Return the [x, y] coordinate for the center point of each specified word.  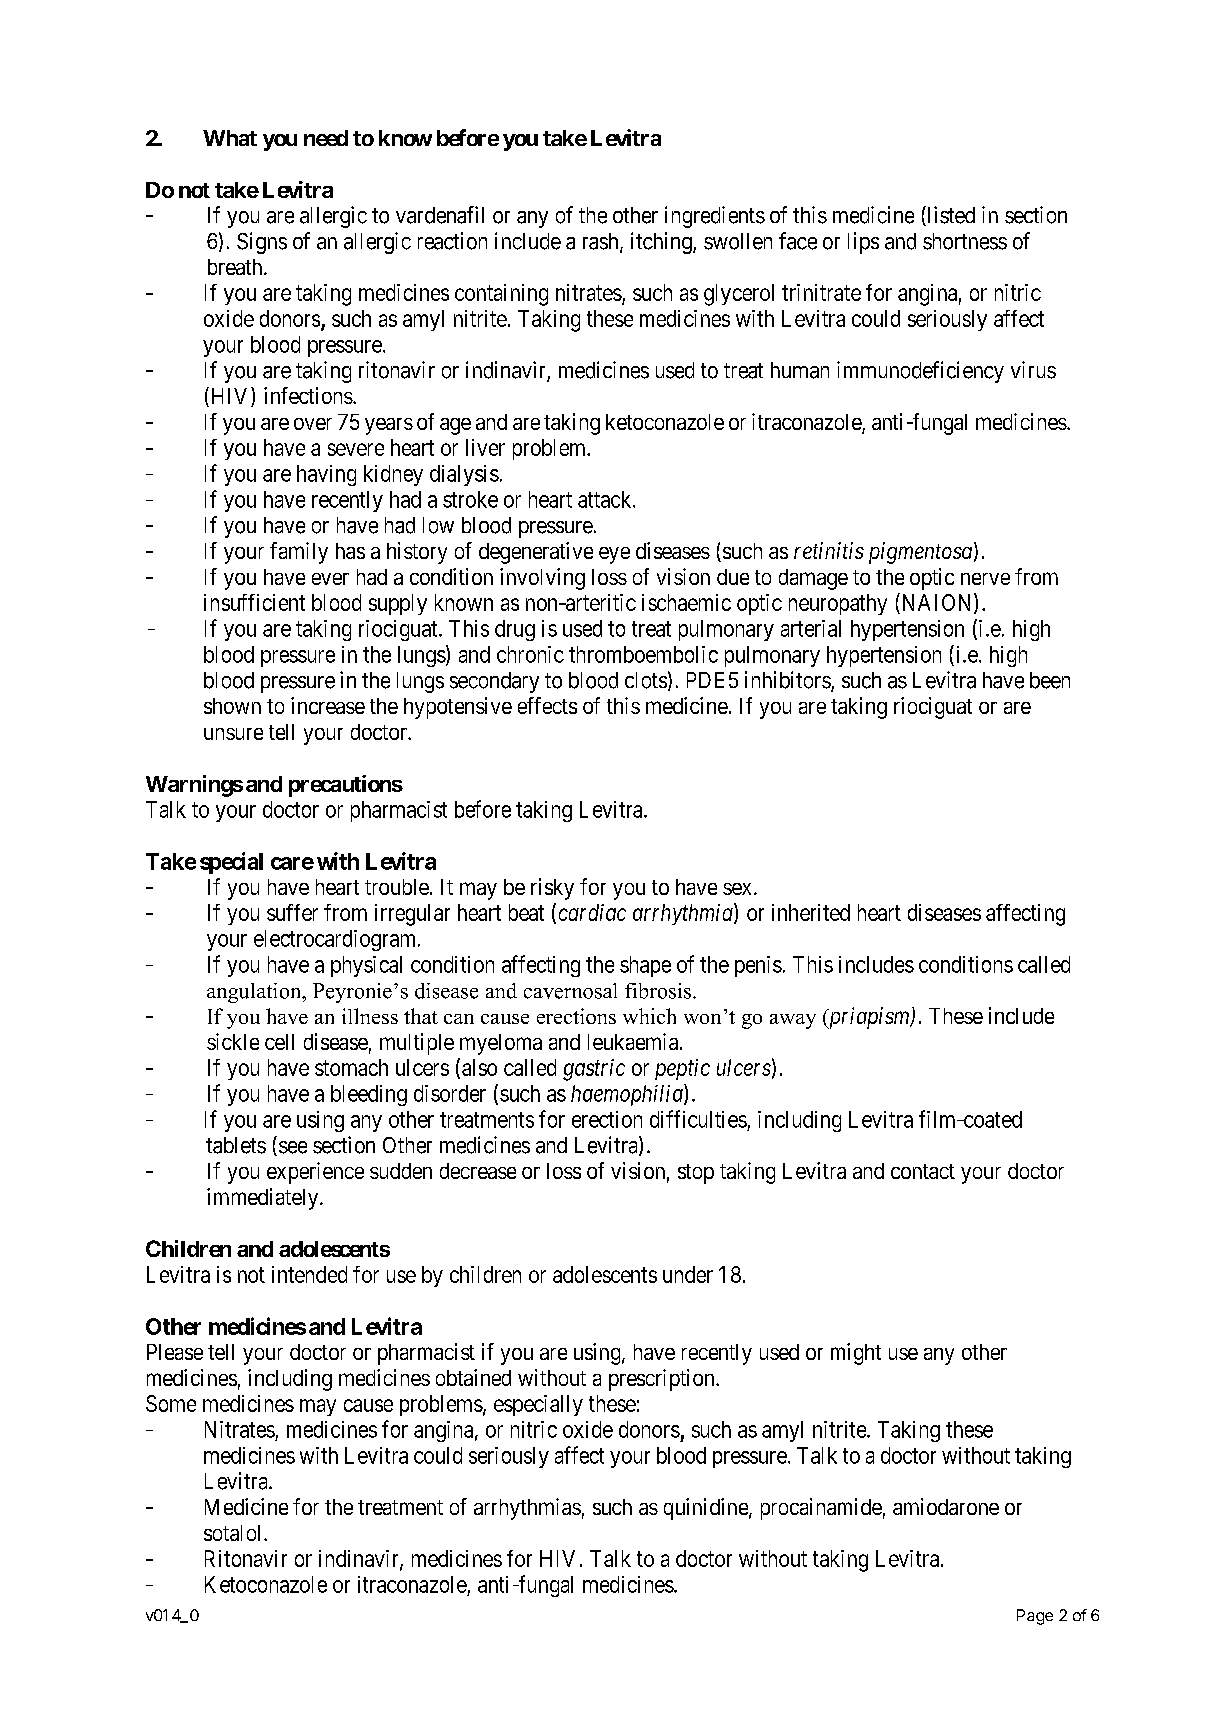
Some [171, 1403]
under [688, 1274]
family [299, 553]
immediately [264, 1199]
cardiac [592, 912]
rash [602, 242]
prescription [663, 1380]
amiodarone [946, 1506]
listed [950, 216]
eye [614, 555]
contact [923, 1171]
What [230, 138]
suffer [292, 912]
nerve [985, 579]
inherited [811, 912]
